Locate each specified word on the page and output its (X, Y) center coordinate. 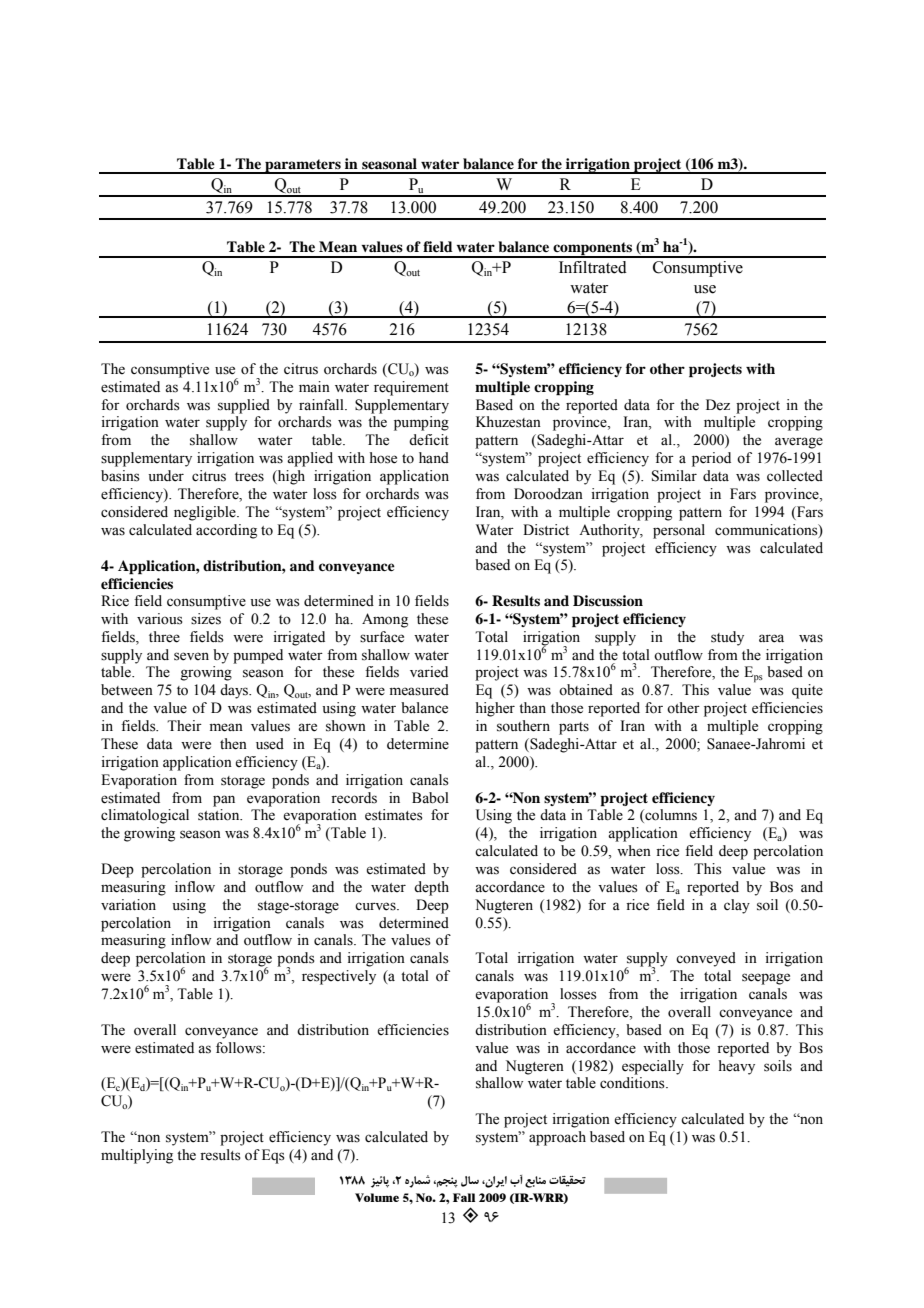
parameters (303, 166)
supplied (244, 406)
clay (737, 906)
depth (431, 888)
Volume (377, 1197)
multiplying (137, 1156)
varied (429, 672)
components (592, 249)
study (727, 638)
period (711, 459)
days (235, 691)
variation (128, 905)
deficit (429, 440)
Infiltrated (593, 267)
